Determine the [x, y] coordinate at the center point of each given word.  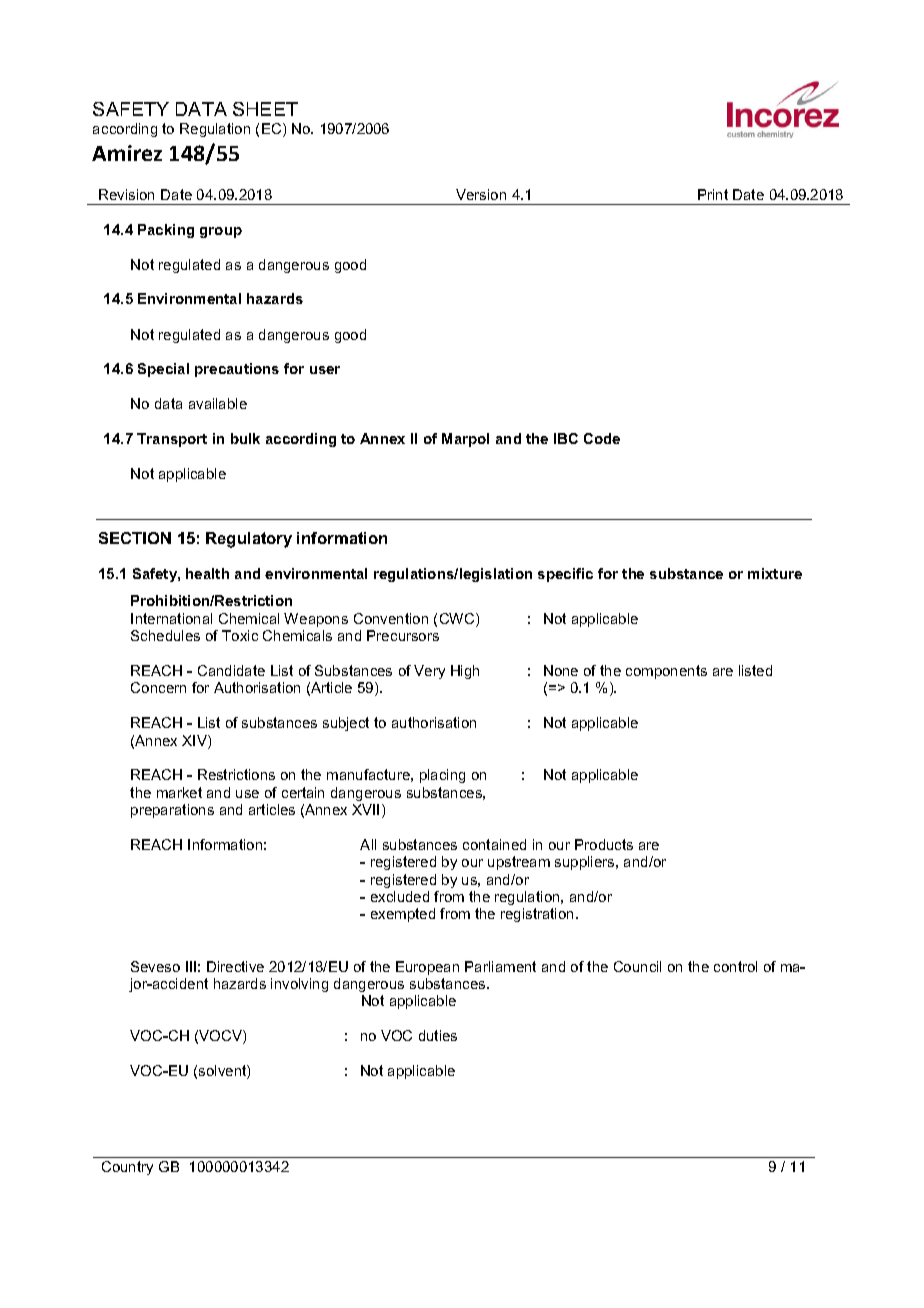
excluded [400, 896]
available [218, 403]
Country [127, 1168]
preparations [172, 811]
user [325, 370]
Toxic [240, 635]
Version [481, 194]
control [735, 966]
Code [602, 438]
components [666, 672]
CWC [458, 620]
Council [637, 966]
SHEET [265, 109]
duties [438, 1035]
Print [713, 194]
